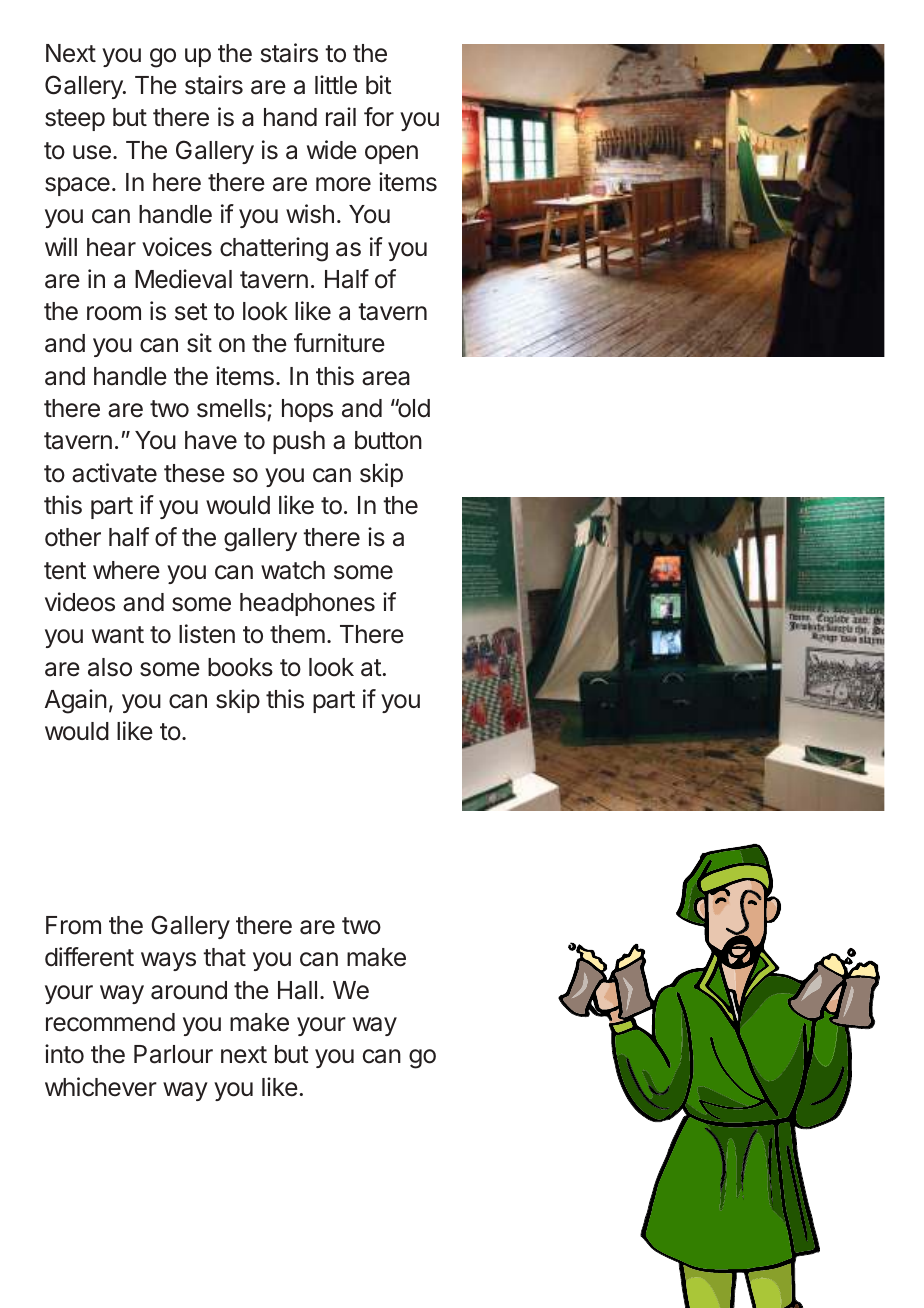  What do you see at coordinates (191, 312) in the image?
I see `set` at bounding box center [191, 312].
